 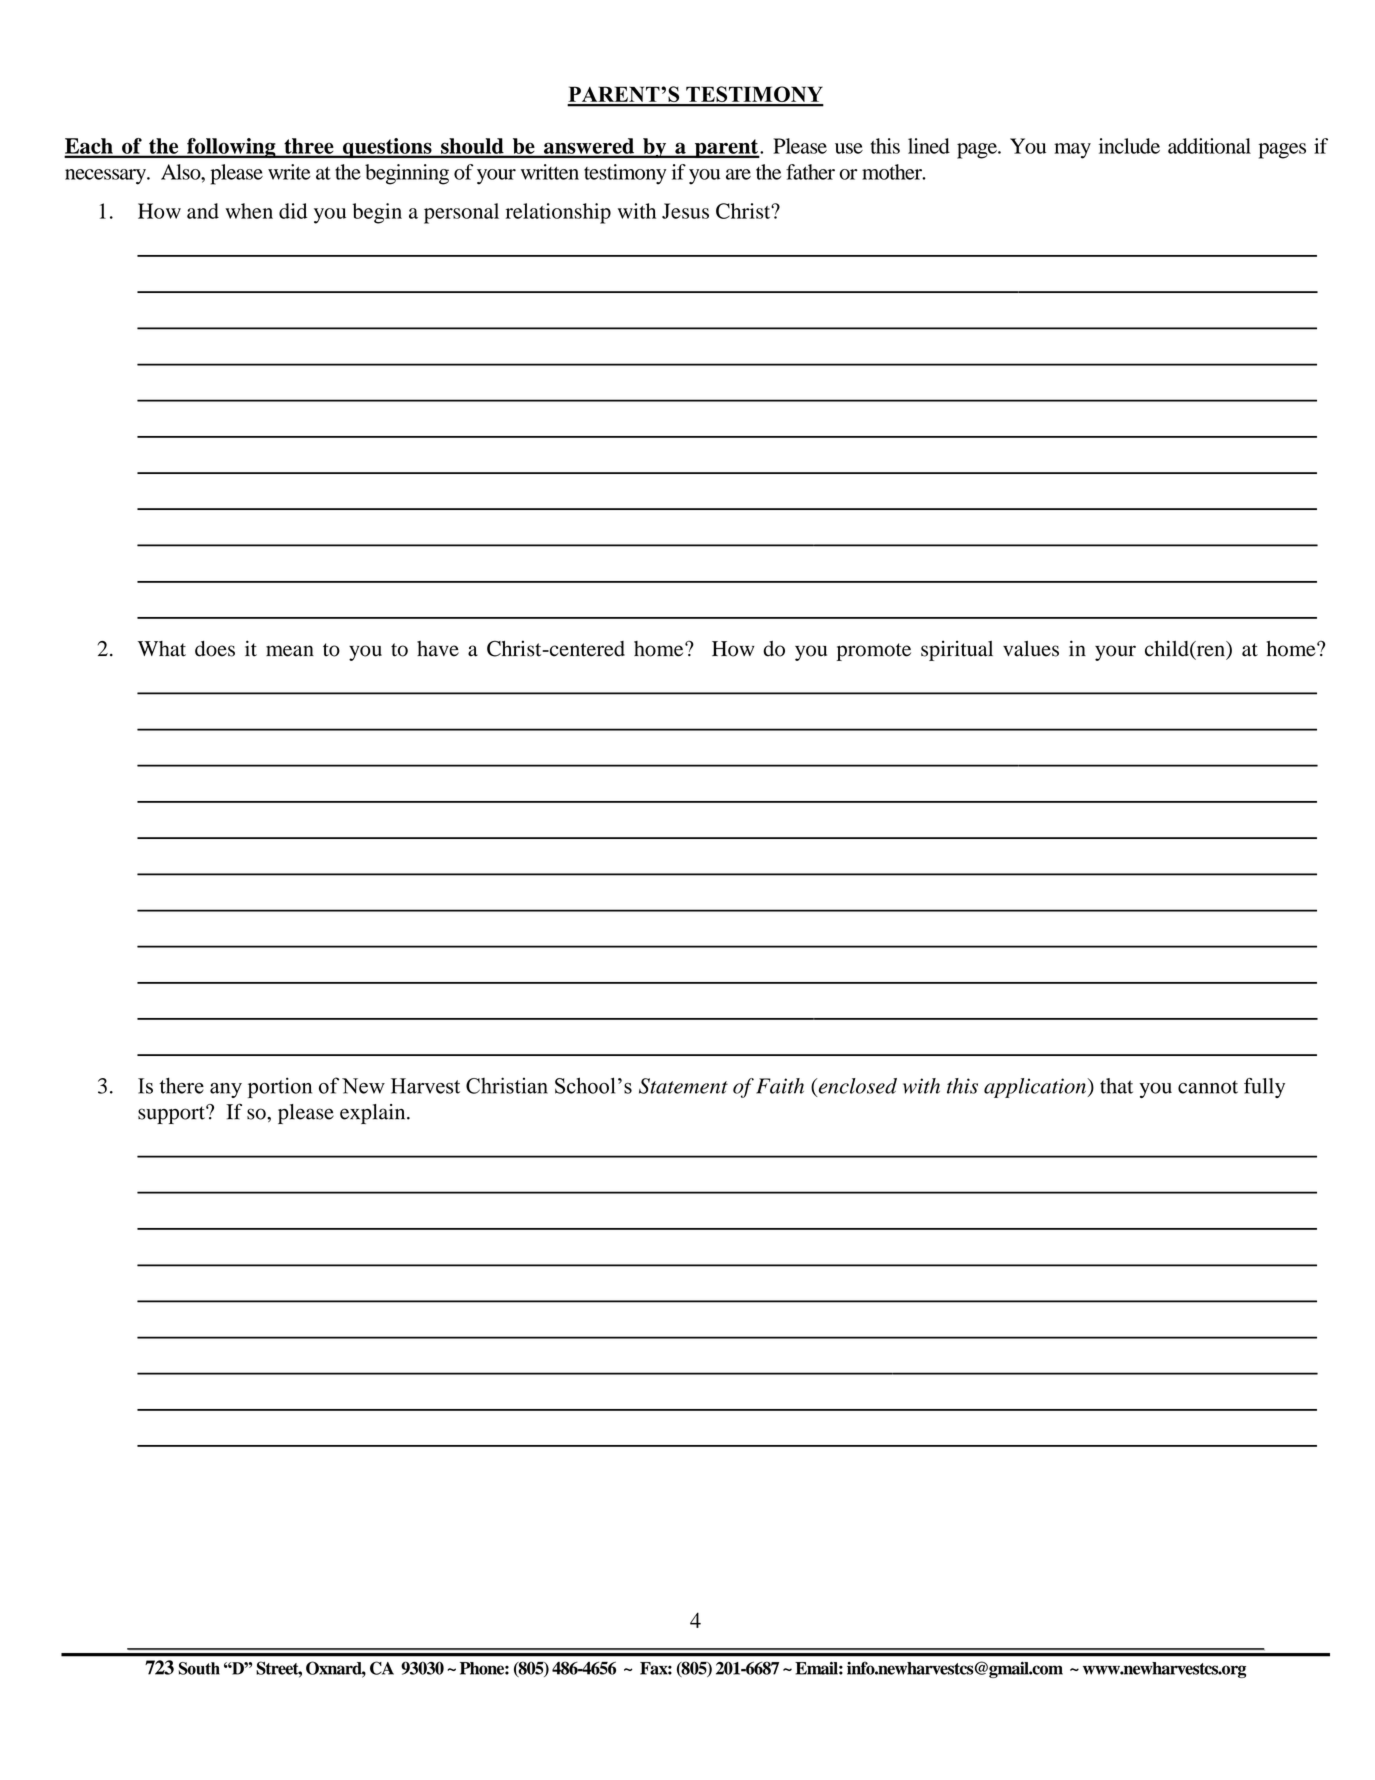 What do you see at coordinates (280, 1087) in the page?
I see `portion` at bounding box center [280, 1087].
